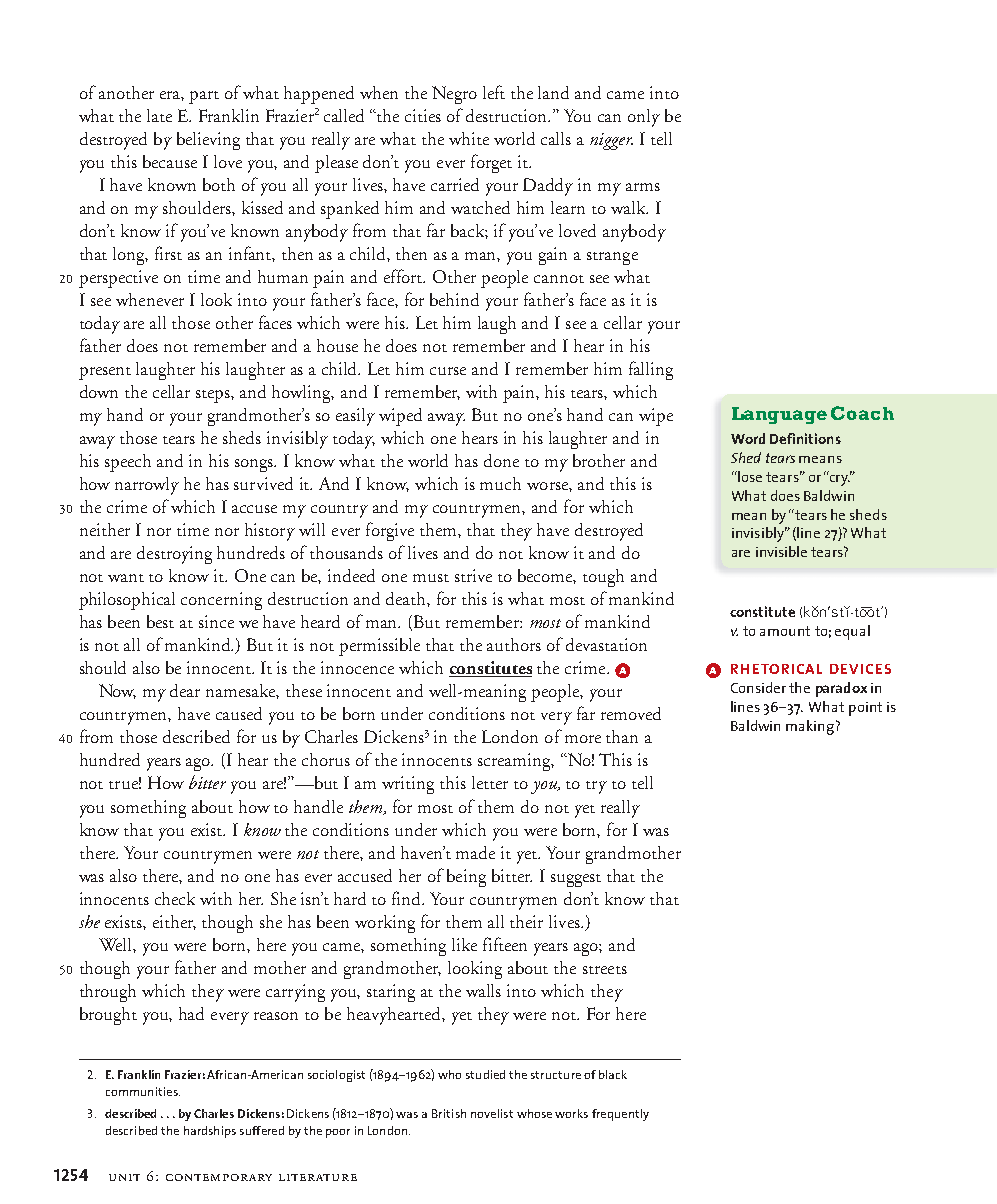 Image resolution: width=997 pixels, height=1204 pixels. Describe the element at coordinates (219, 1177) in the screenshot. I see `contemporary` at that location.
